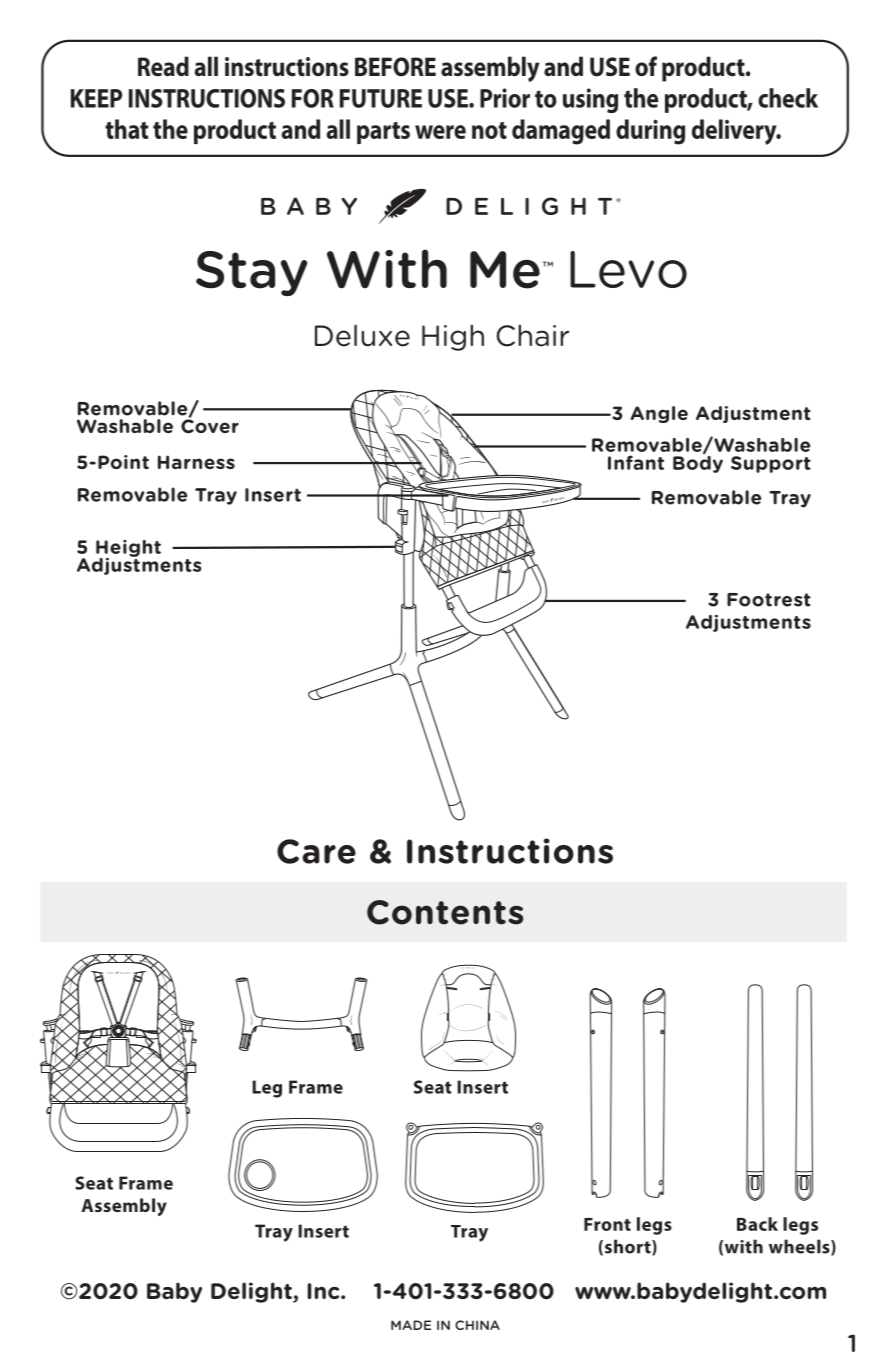 The image size is (887, 1372). Describe the element at coordinates (325, 1291) in the image. I see `Inc` at that location.
